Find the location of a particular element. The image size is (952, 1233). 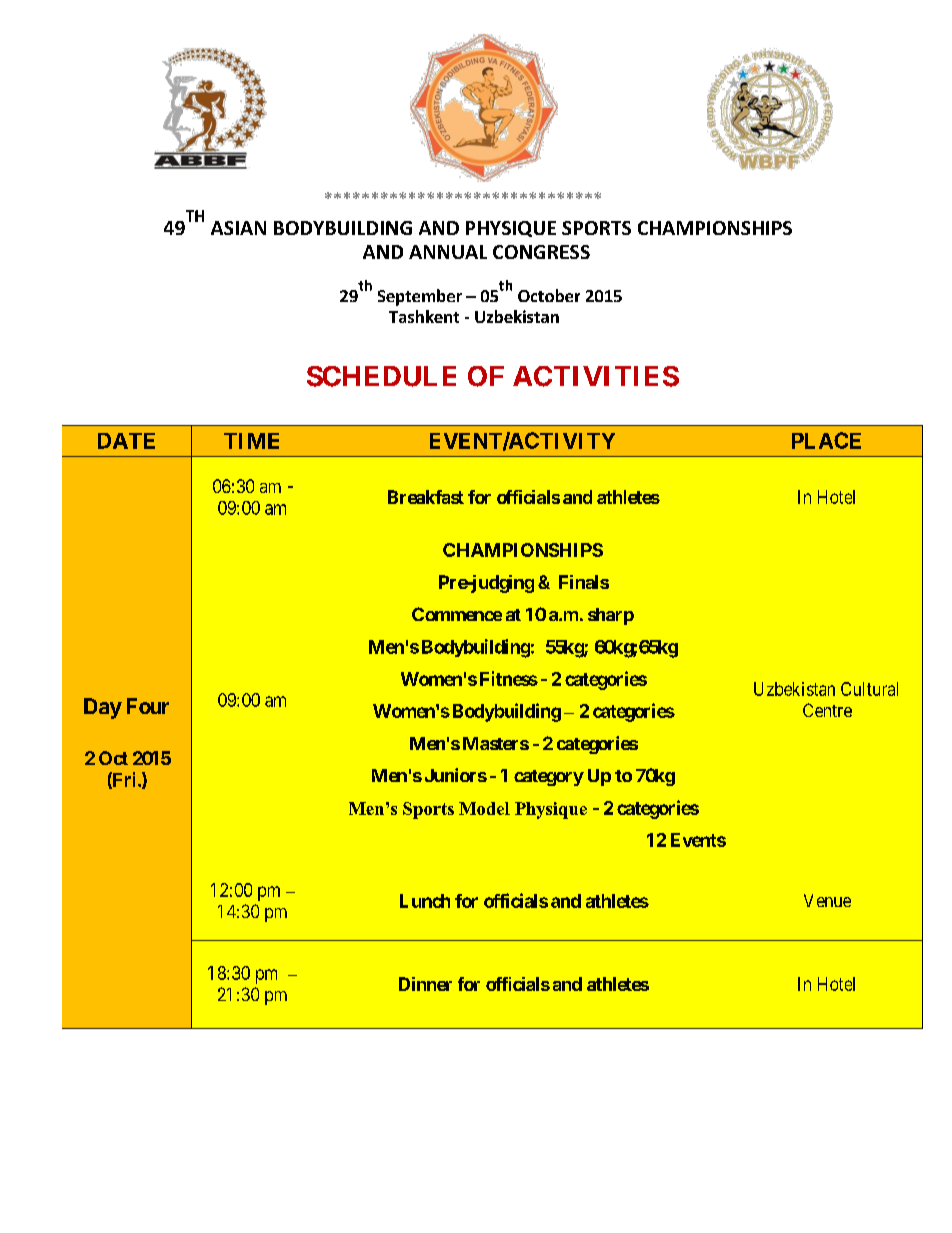

ANNUAL is located at coordinates (448, 252).
